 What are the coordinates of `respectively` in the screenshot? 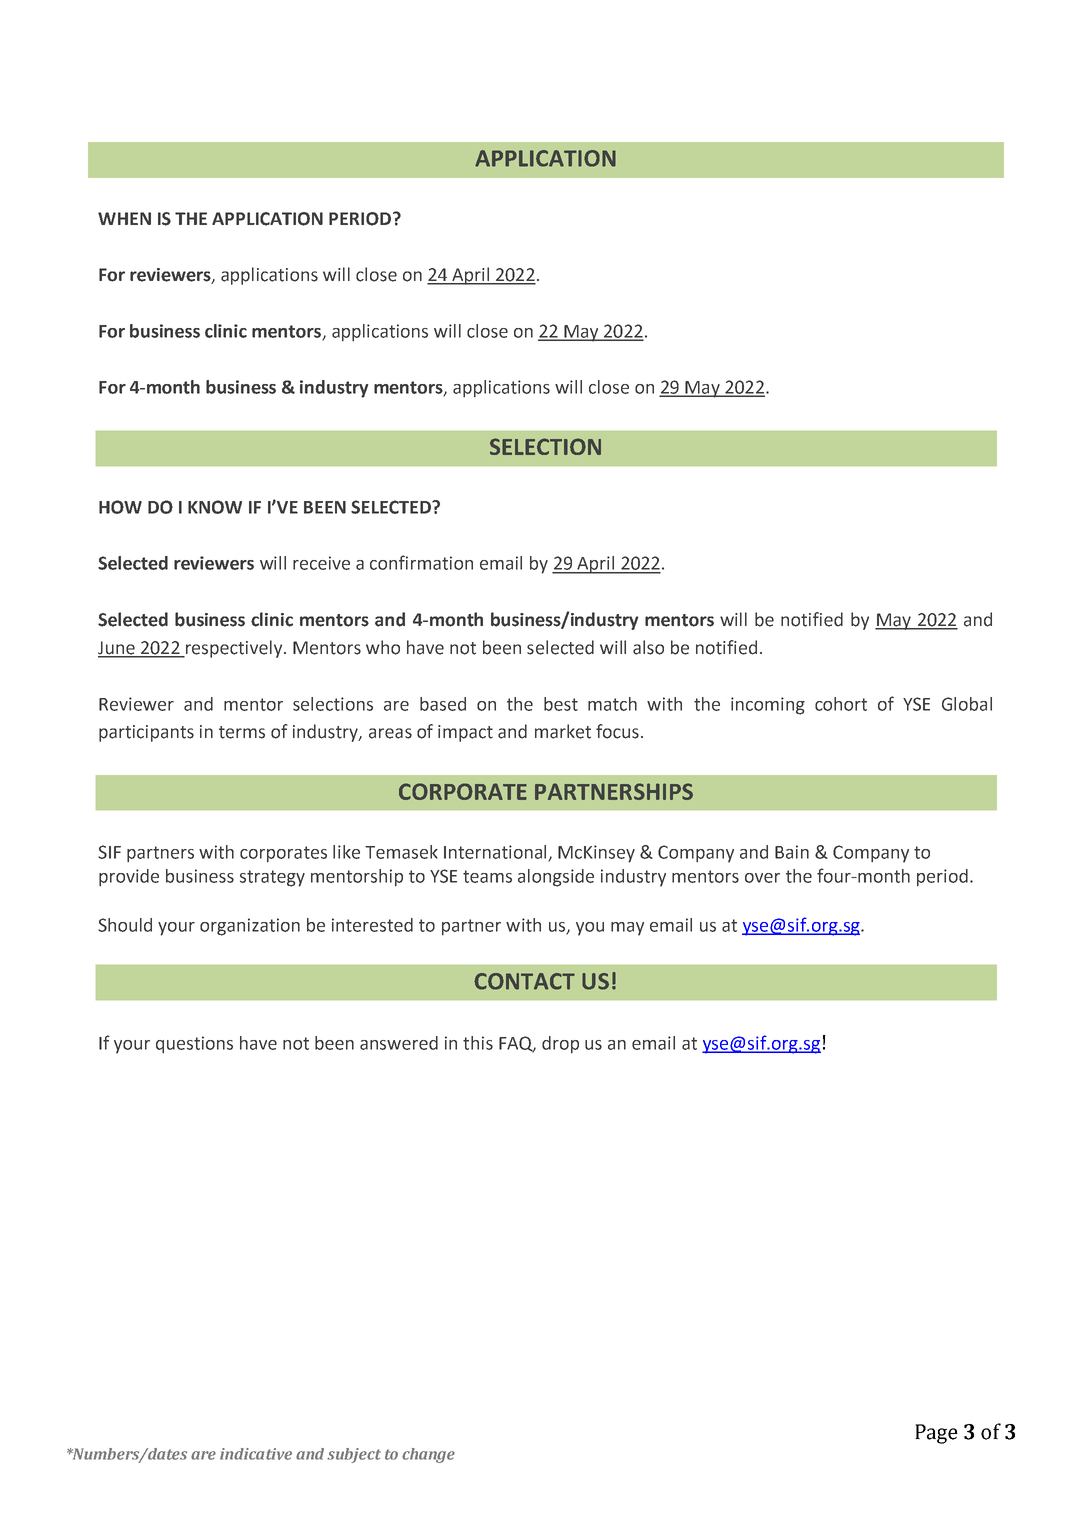 It's located at (234, 649).
